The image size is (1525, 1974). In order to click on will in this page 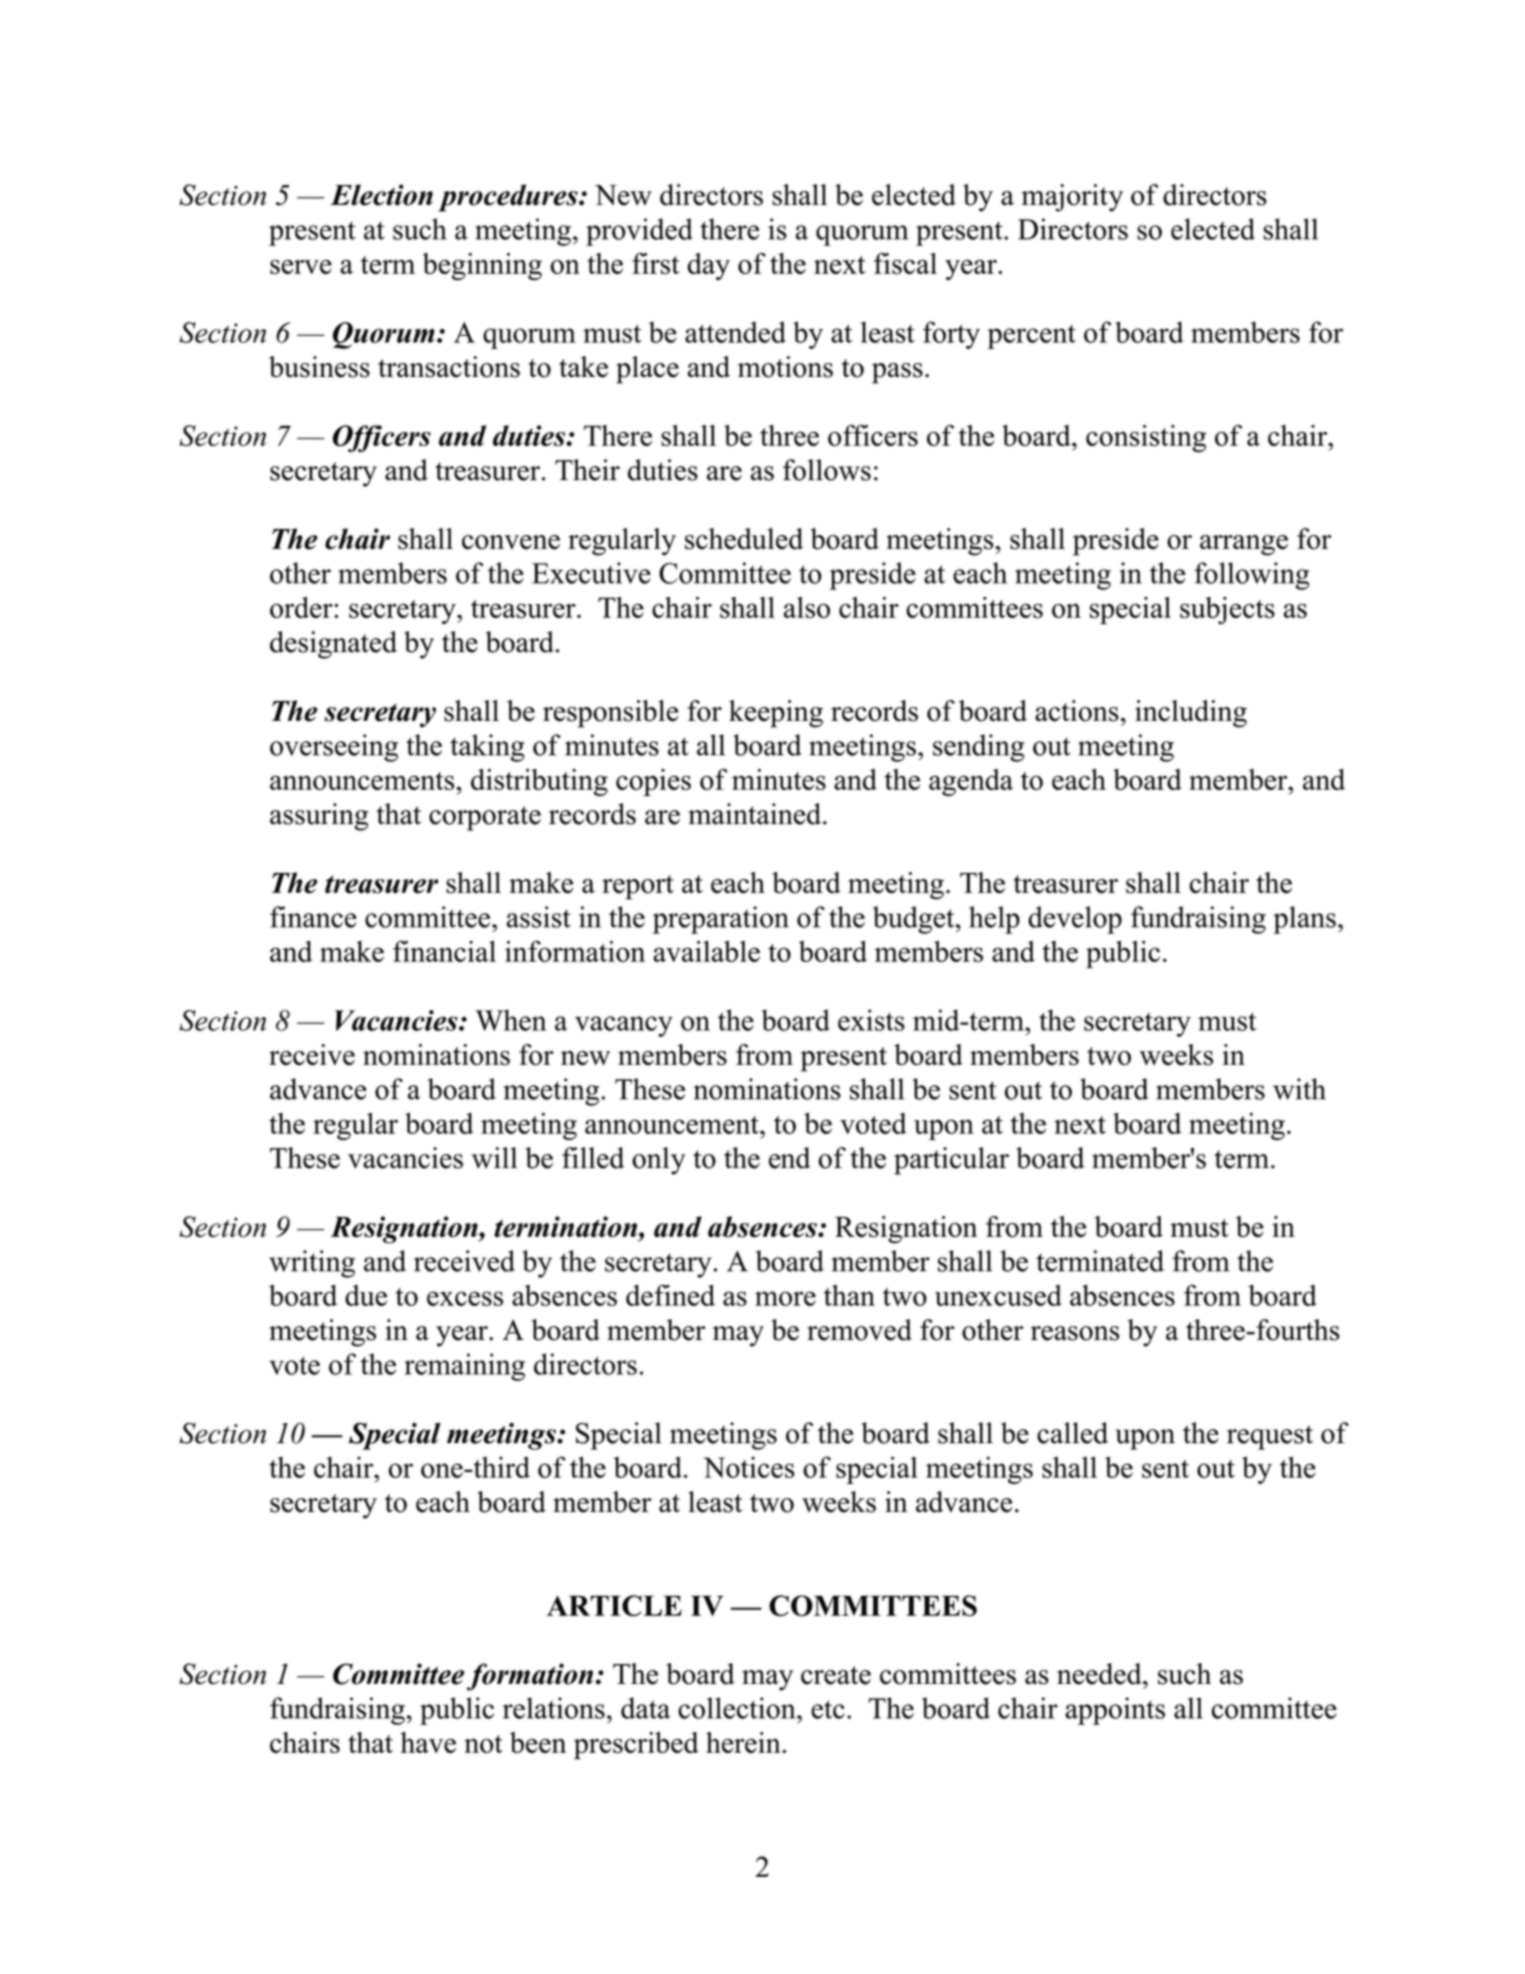, I will do `click(494, 1158)`.
